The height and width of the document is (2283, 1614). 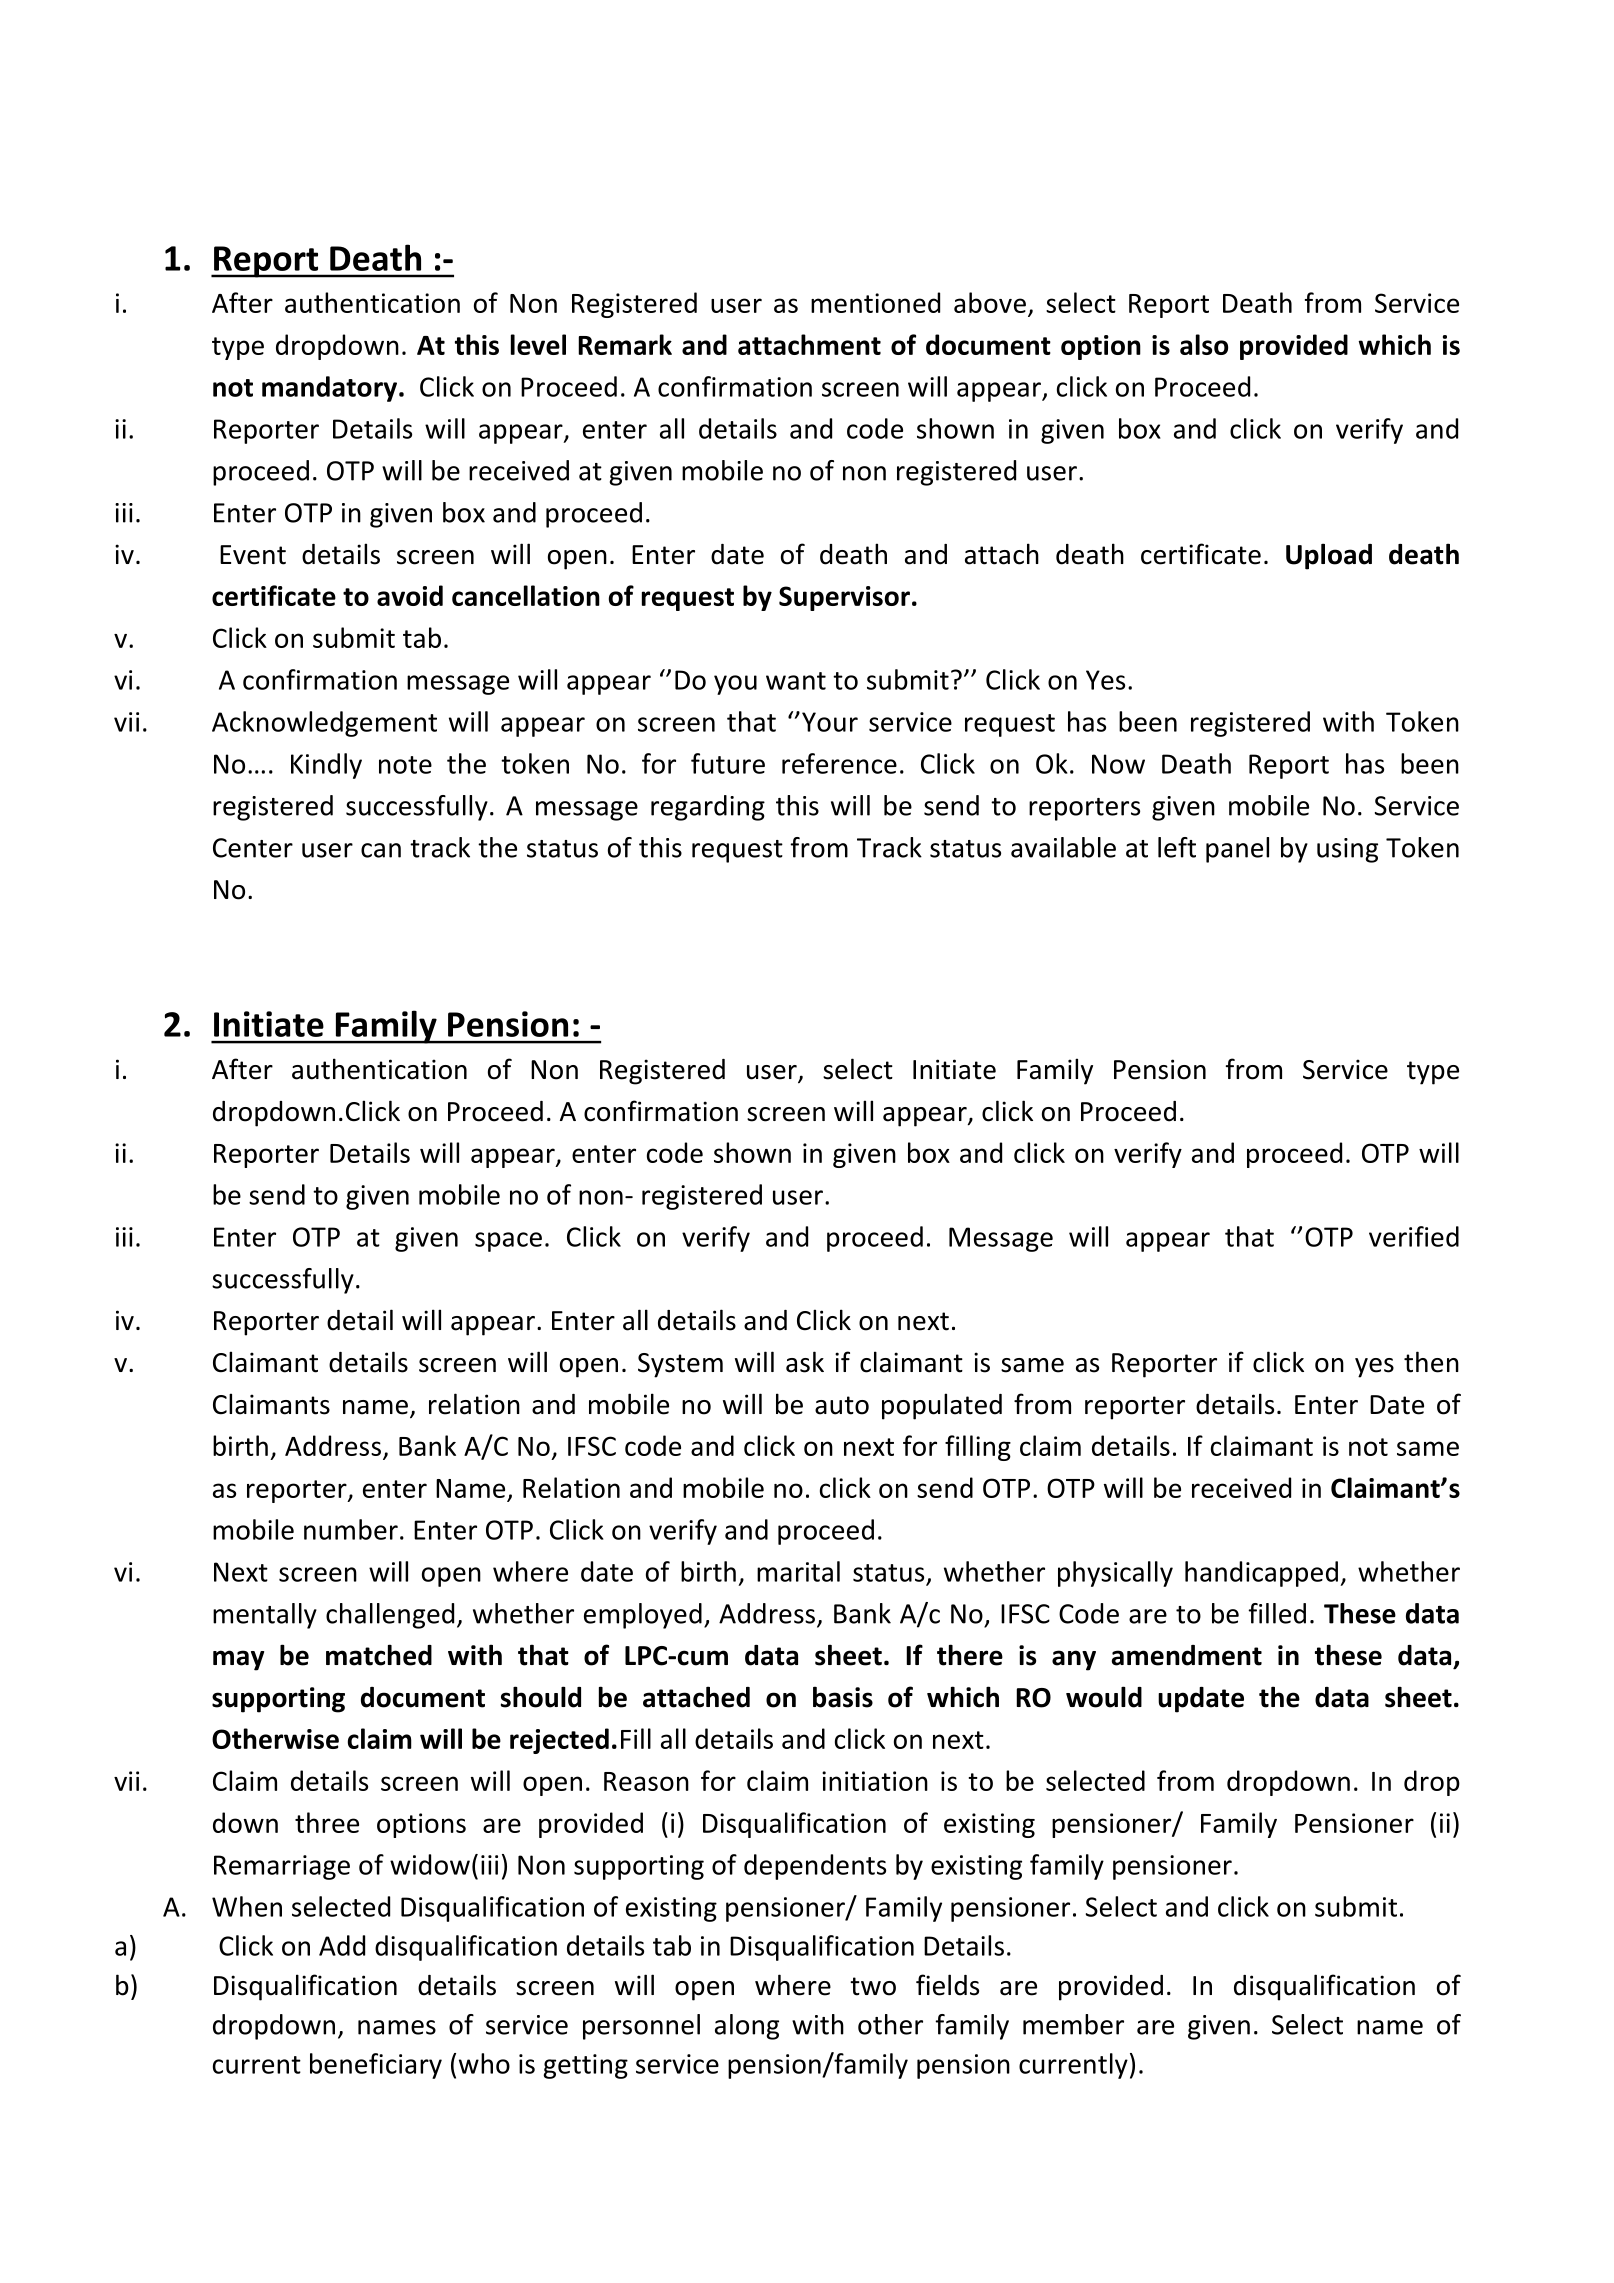 I want to click on panel, so click(x=1237, y=850).
